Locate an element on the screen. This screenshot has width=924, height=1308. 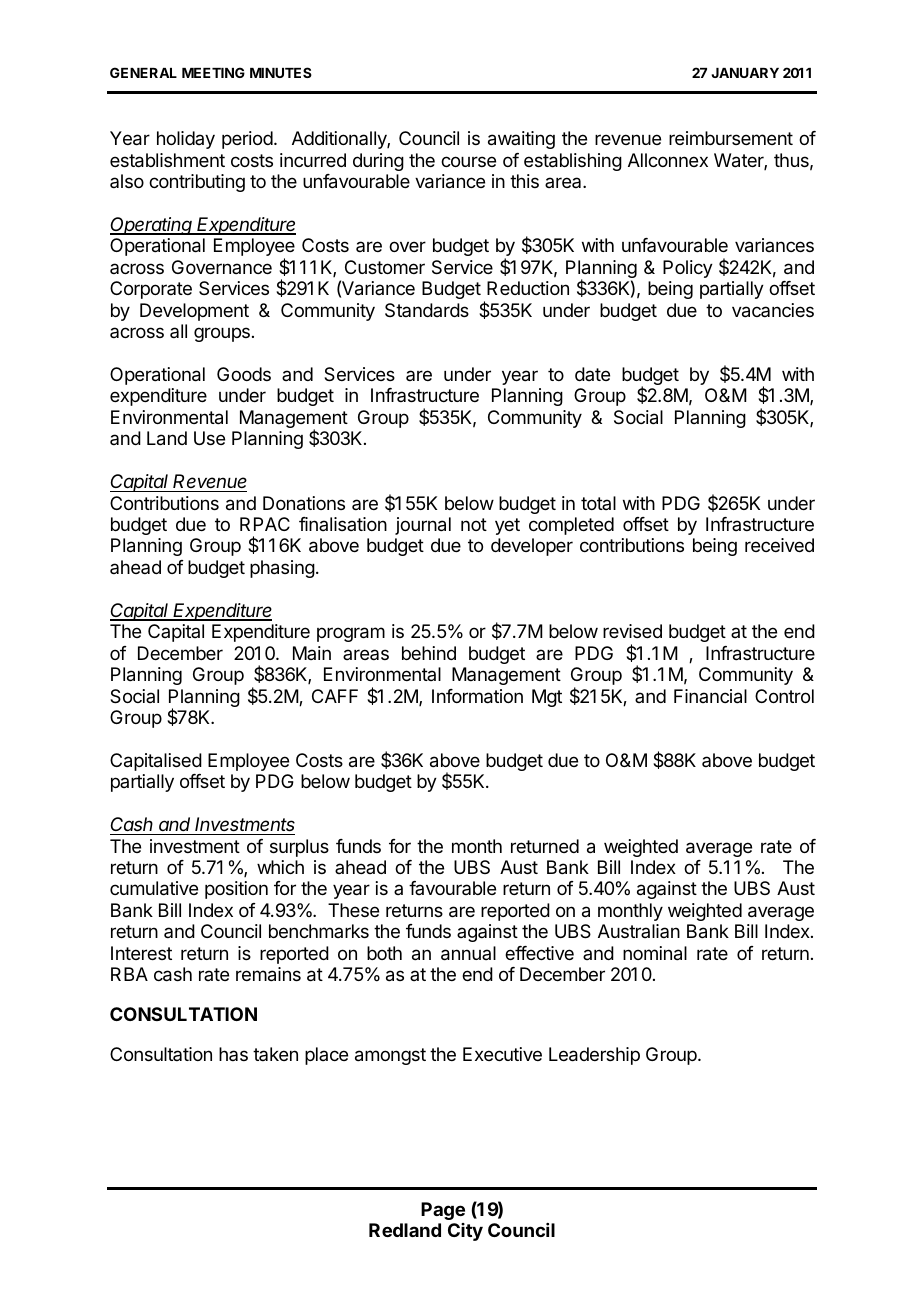
surplus is located at coordinates (299, 848).
